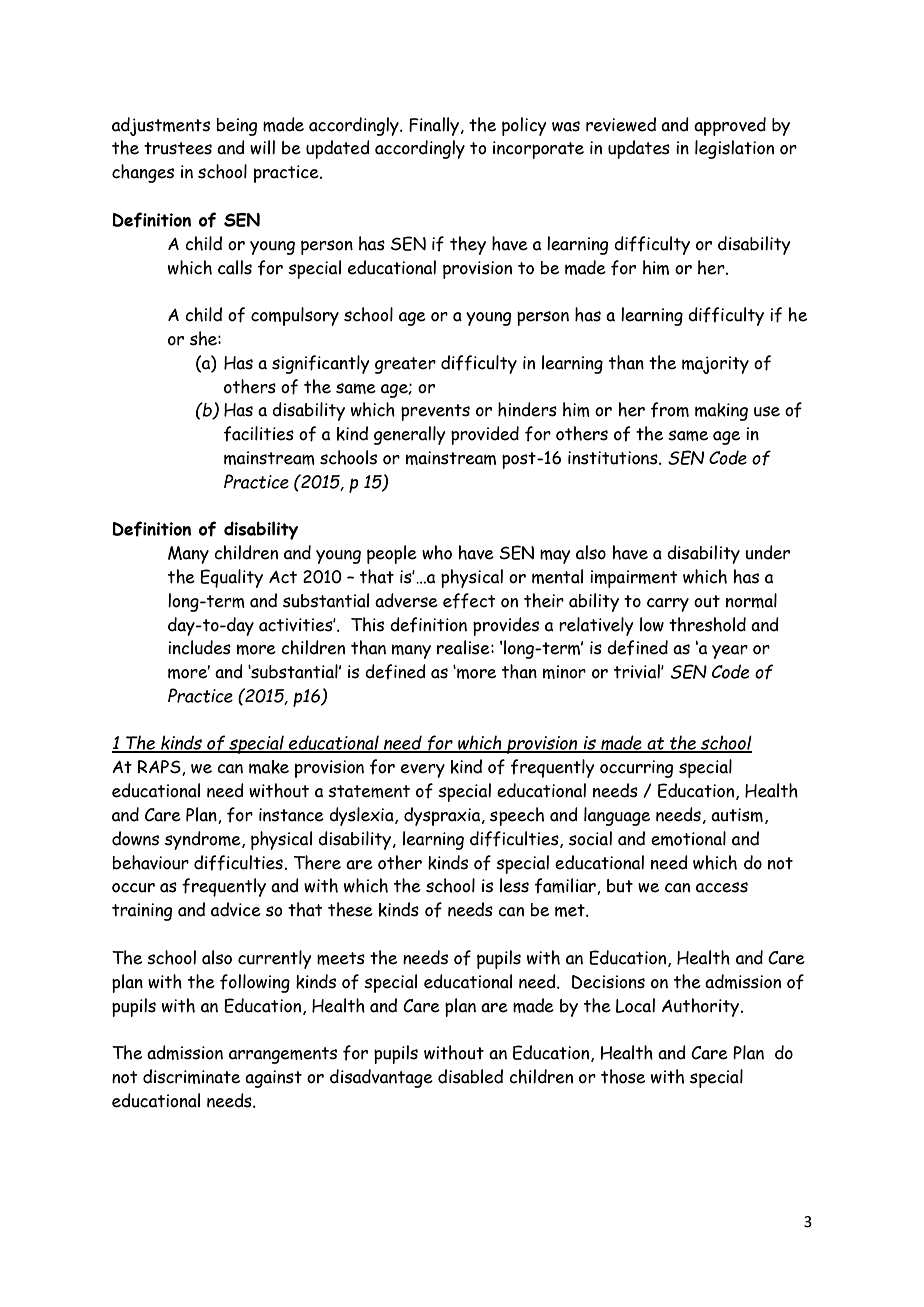 Image resolution: width=924 pixels, height=1307 pixels. What do you see at coordinates (701, 1007) in the page?
I see `Authority` at bounding box center [701, 1007].
